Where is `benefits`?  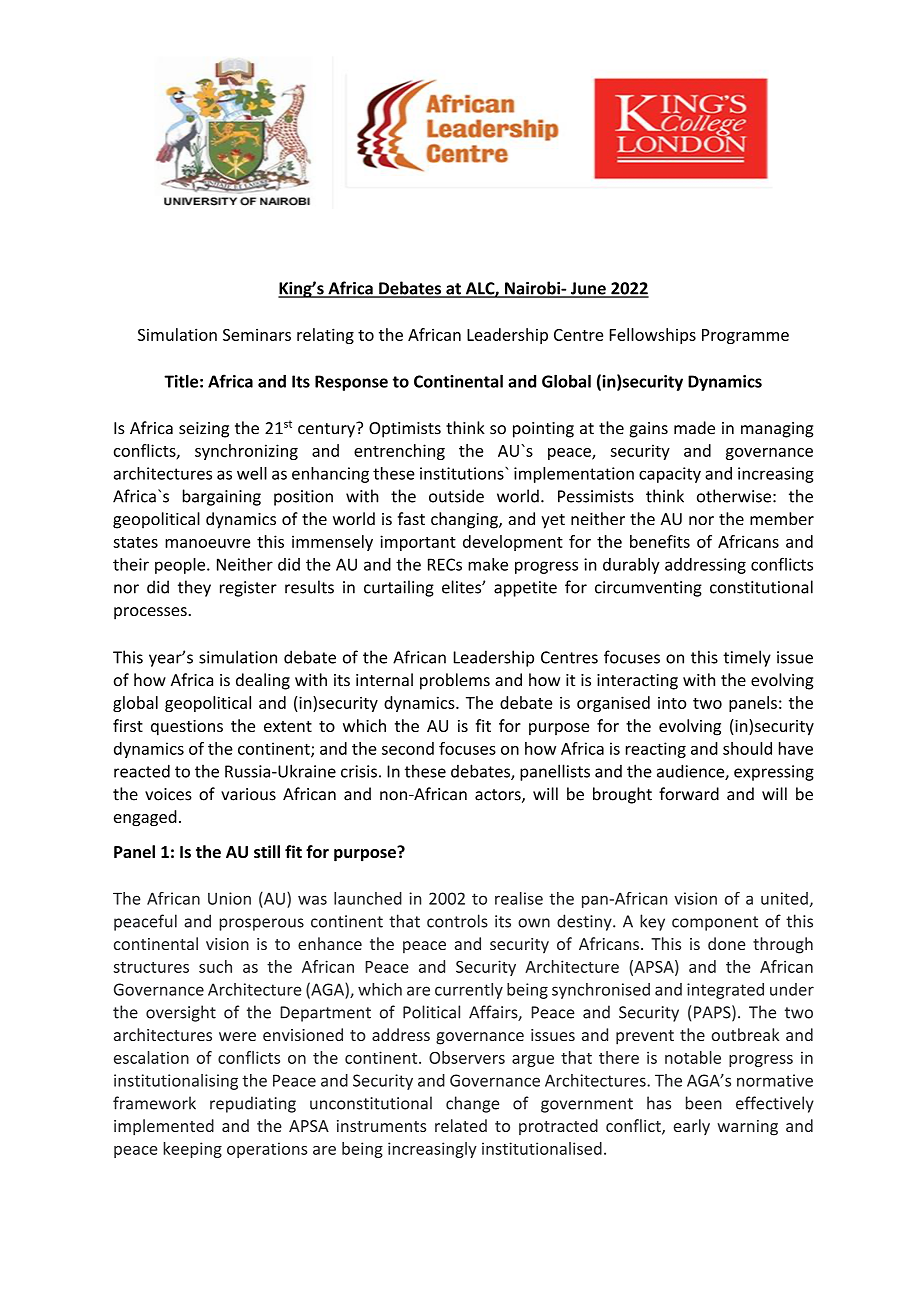 benefits is located at coordinates (660, 541).
